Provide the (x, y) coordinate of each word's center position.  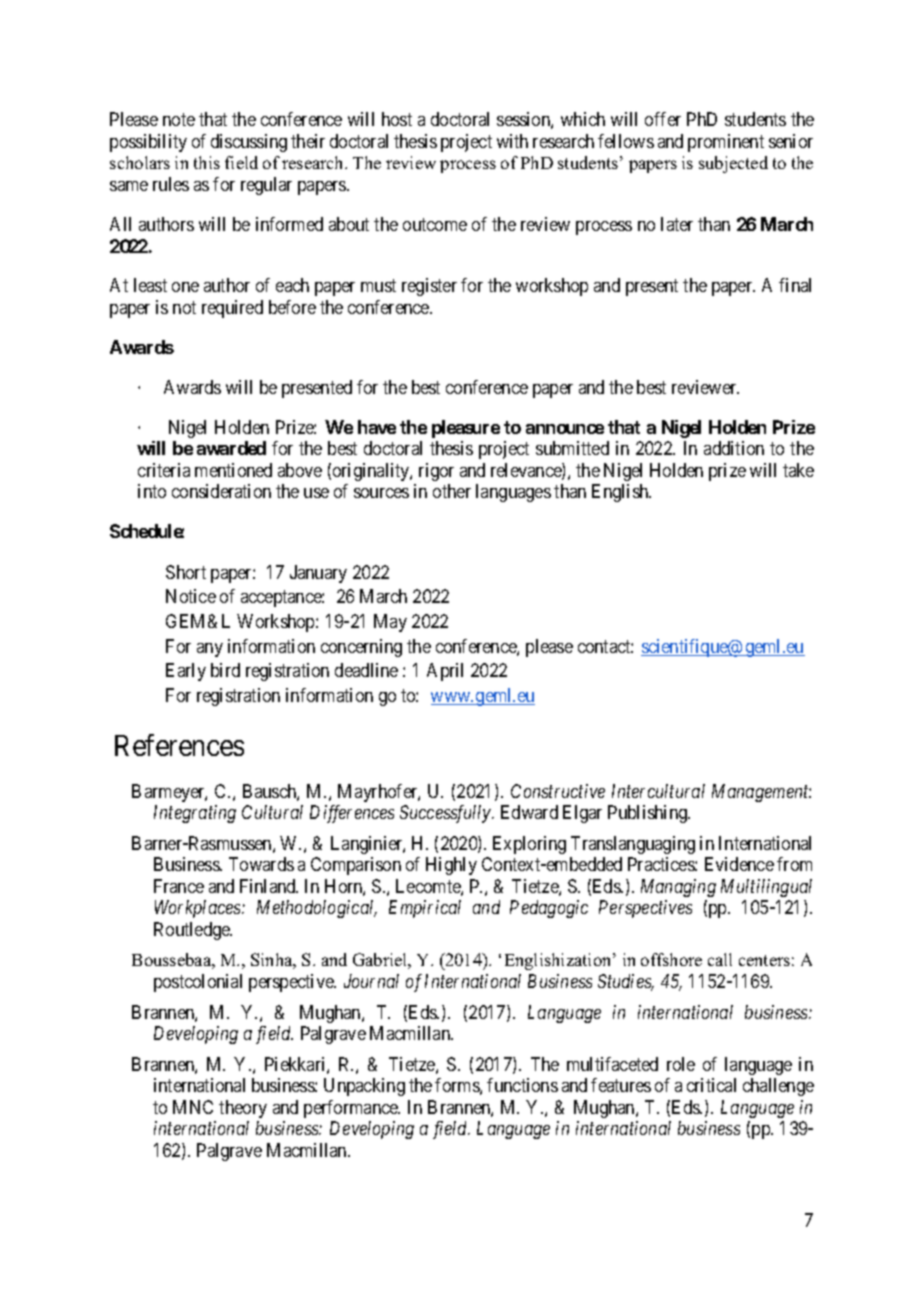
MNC (193, 1107)
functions (522, 1085)
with (512, 141)
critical (711, 1085)
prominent (726, 143)
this (207, 162)
